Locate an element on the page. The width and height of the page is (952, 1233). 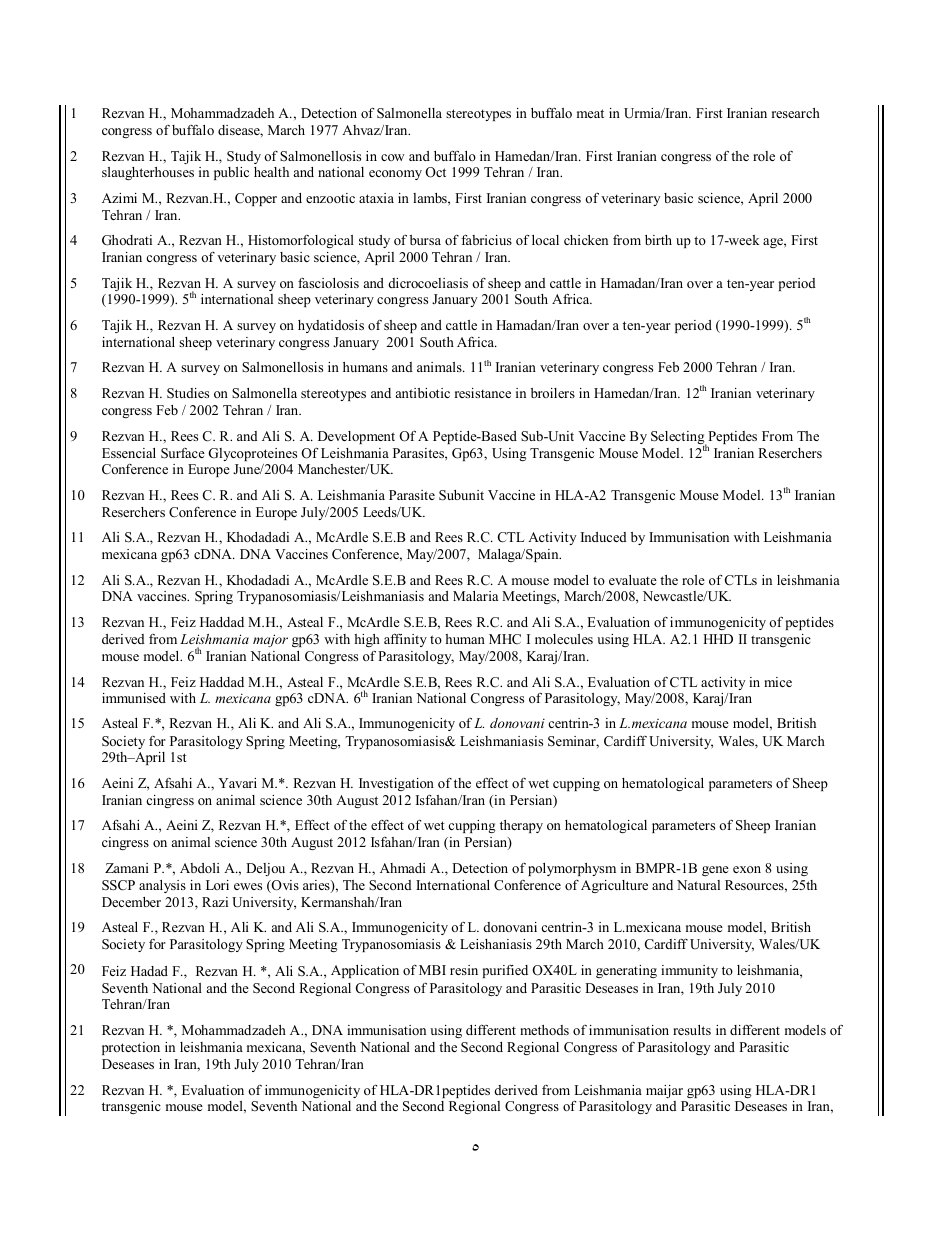
research is located at coordinates (796, 113).
